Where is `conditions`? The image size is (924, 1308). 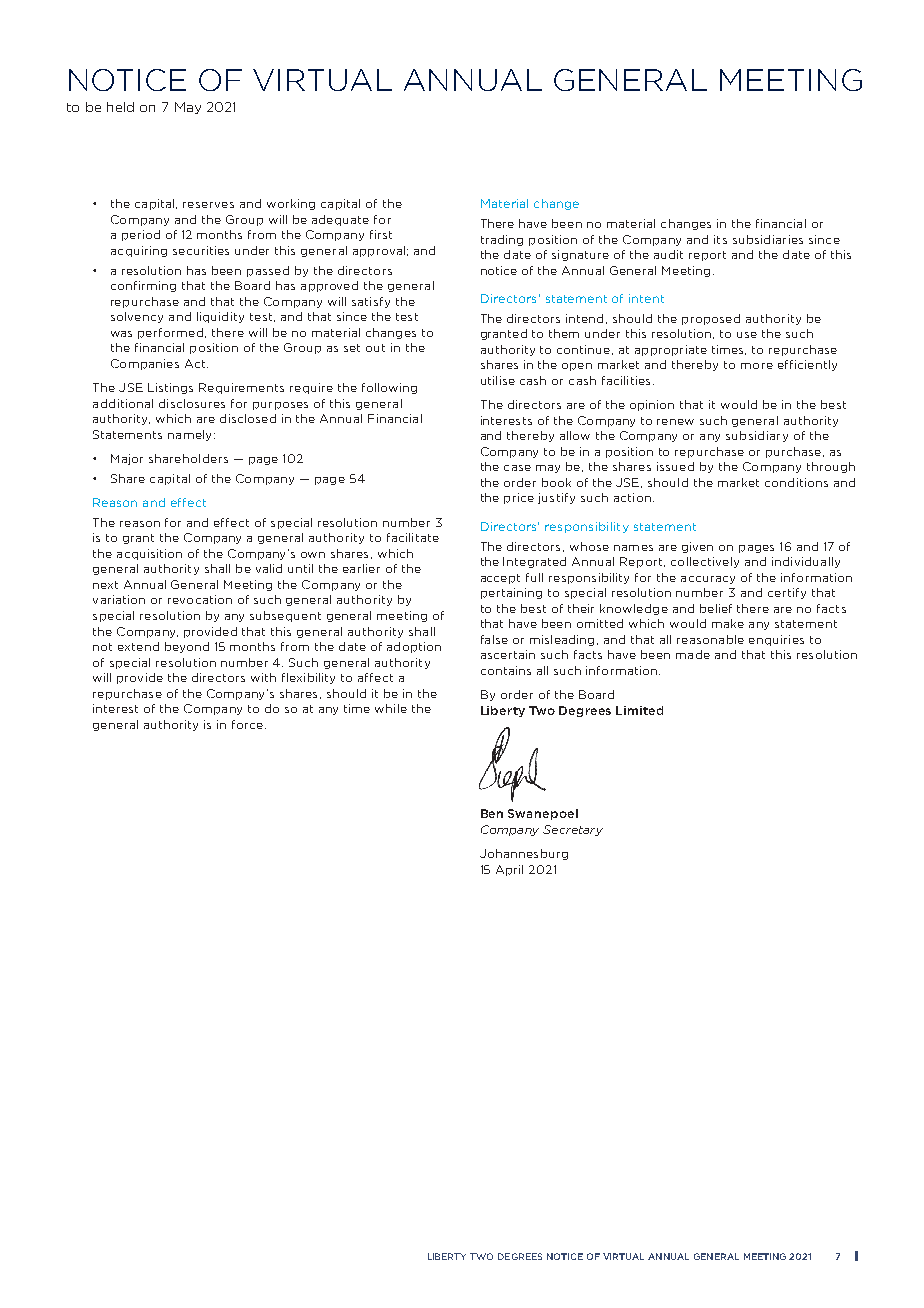 conditions is located at coordinates (796, 482).
